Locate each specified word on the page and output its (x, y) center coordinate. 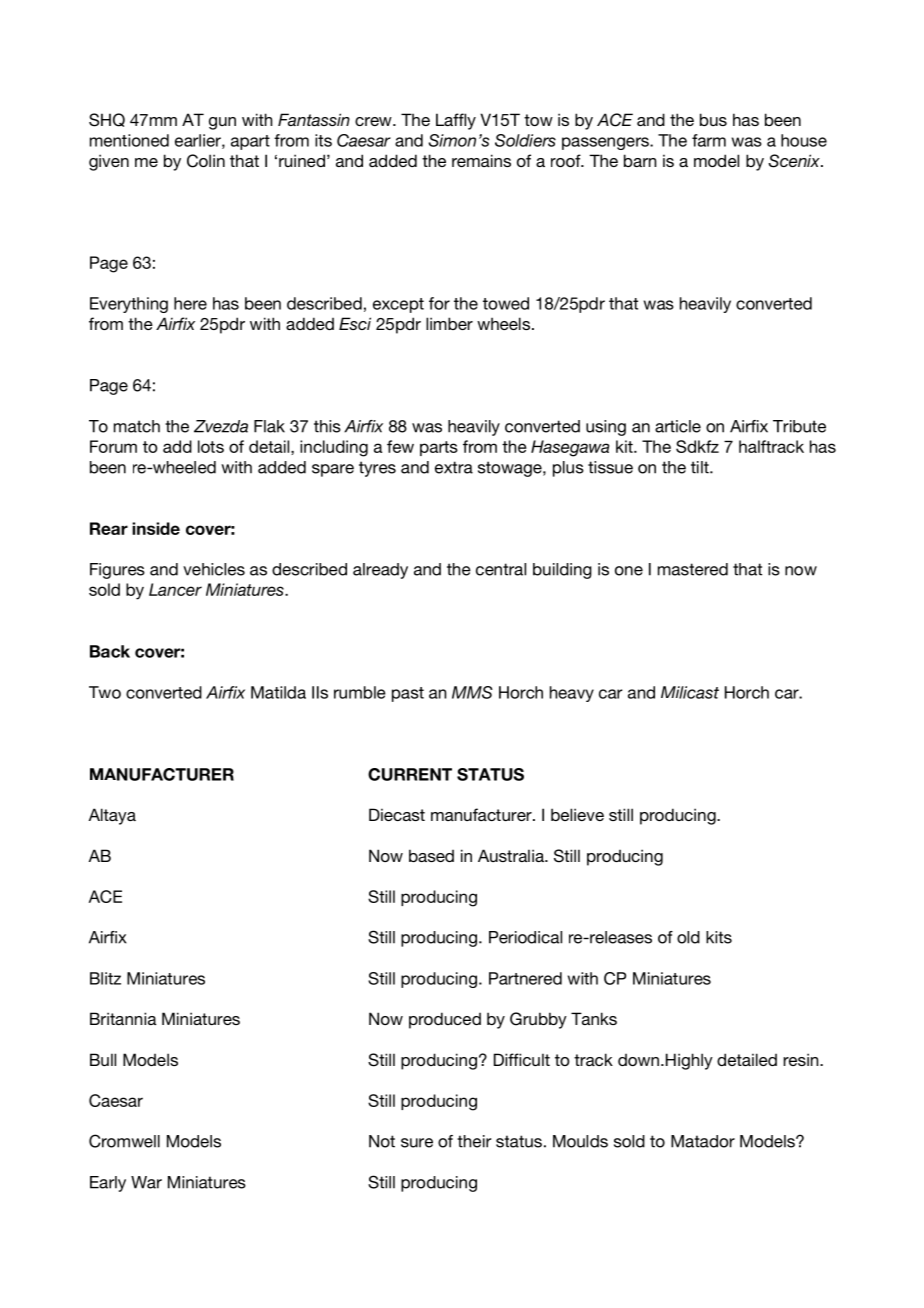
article (678, 426)
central (501, 569)
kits (719, 937)
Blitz (105, 978)
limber (449, 323)
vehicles (214, 569)
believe (577, 814)
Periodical (525, 937)
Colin (206, 161)
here (190, 303)
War (146, 1182)
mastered (693, 569)
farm (709, 140)
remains (481, 160)
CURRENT (410, 774)
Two (105, 692)
